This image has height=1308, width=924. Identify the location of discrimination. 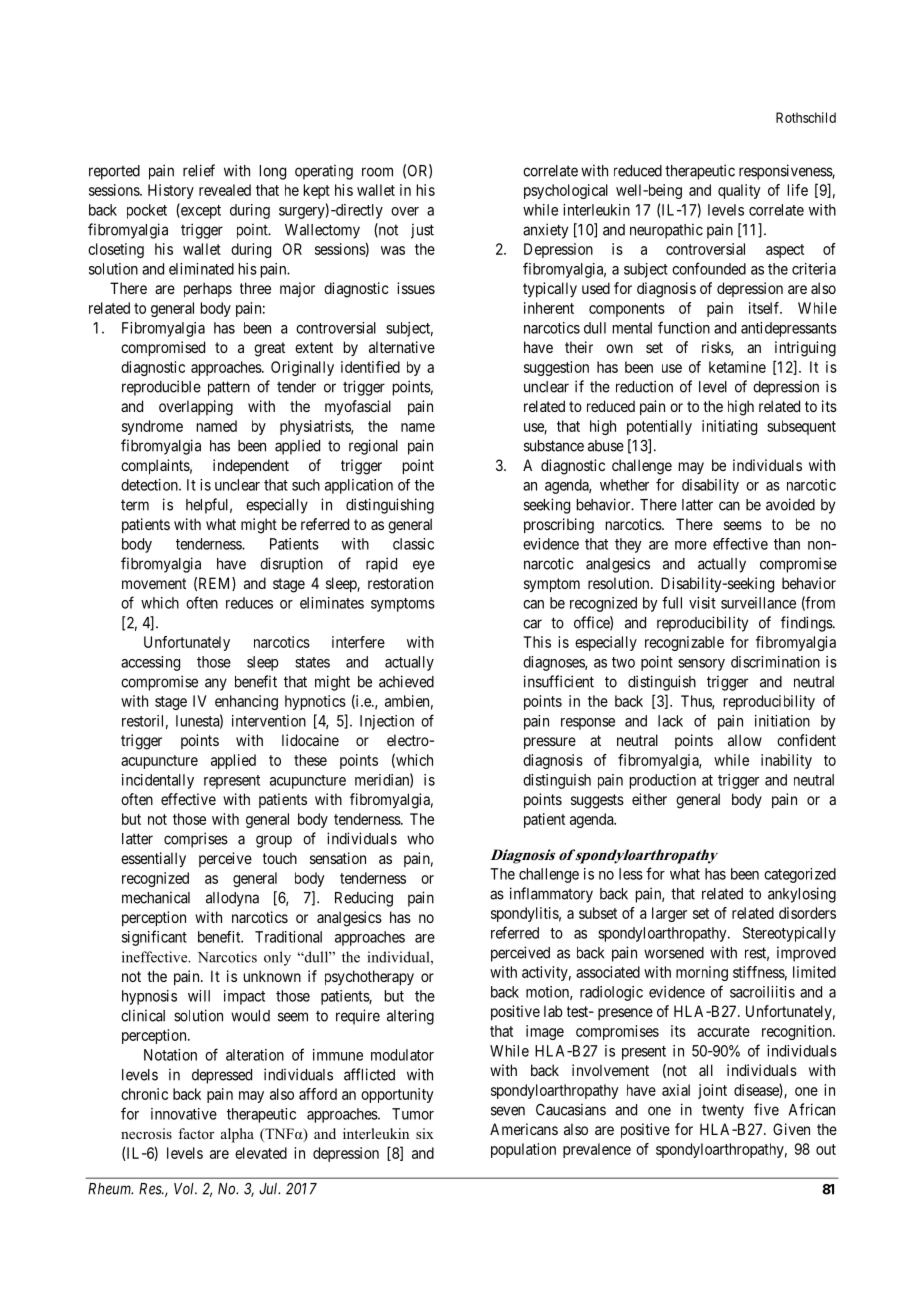
(775, 662).
